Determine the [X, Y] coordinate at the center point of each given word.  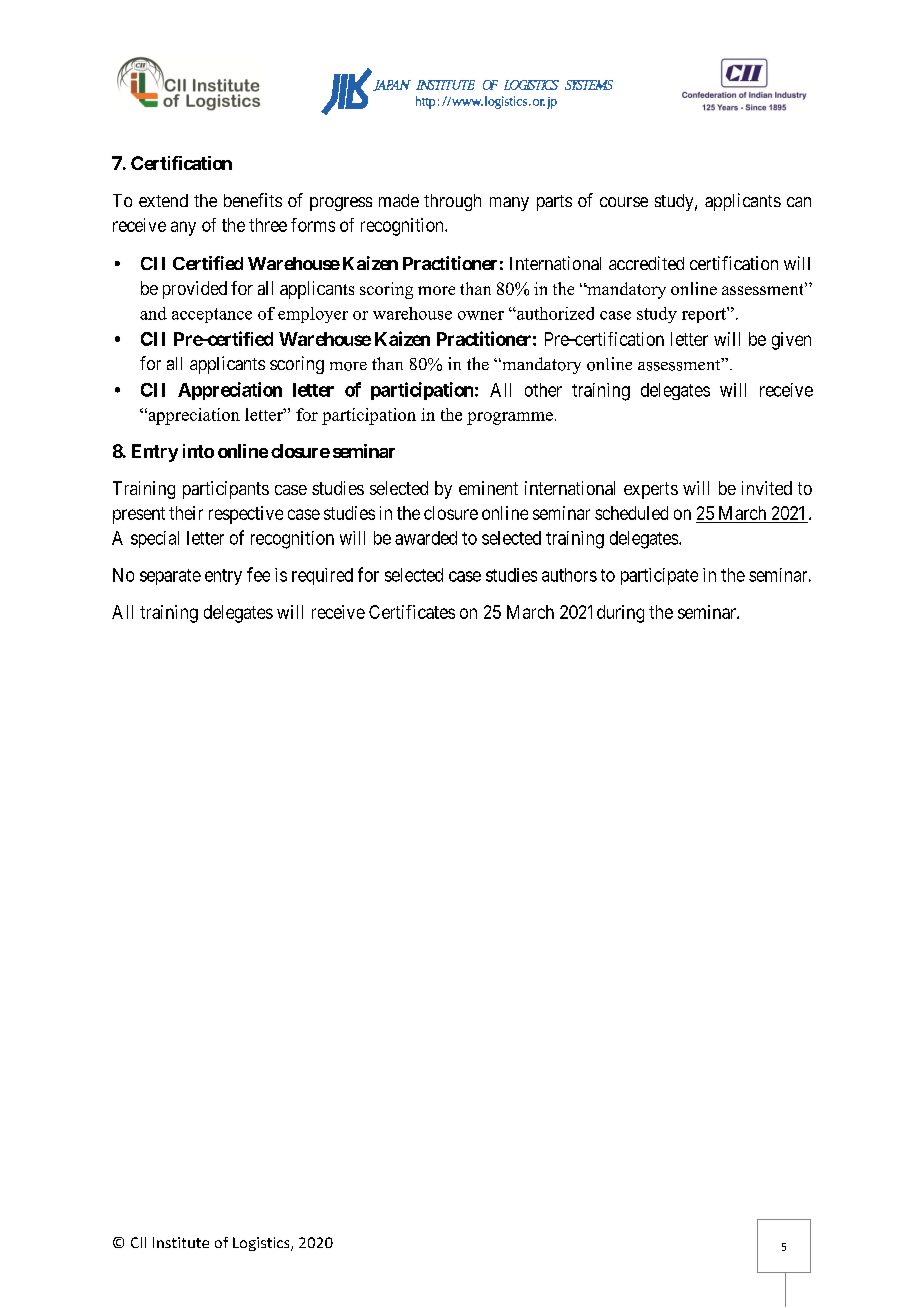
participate [659, 576]
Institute [181, 1242]
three [268, 225]
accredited [646, 263]
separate [170, 577]
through [452, 202]
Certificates [412, 612]
